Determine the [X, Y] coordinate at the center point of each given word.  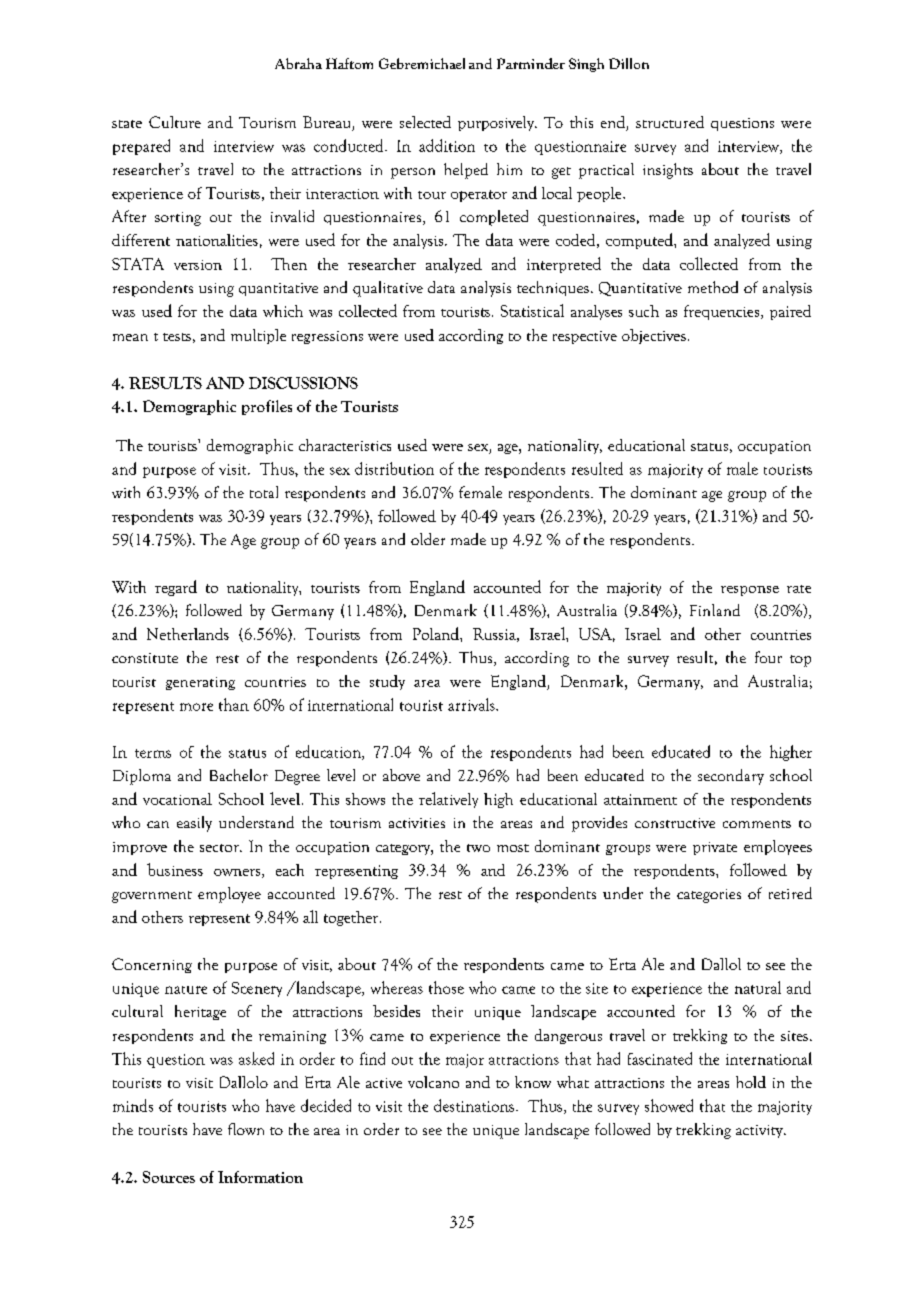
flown [246, 1129]
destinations [474, 1105]
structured [670, 122]
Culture [175, 122]
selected [425, 122]
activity [760, 1131]
